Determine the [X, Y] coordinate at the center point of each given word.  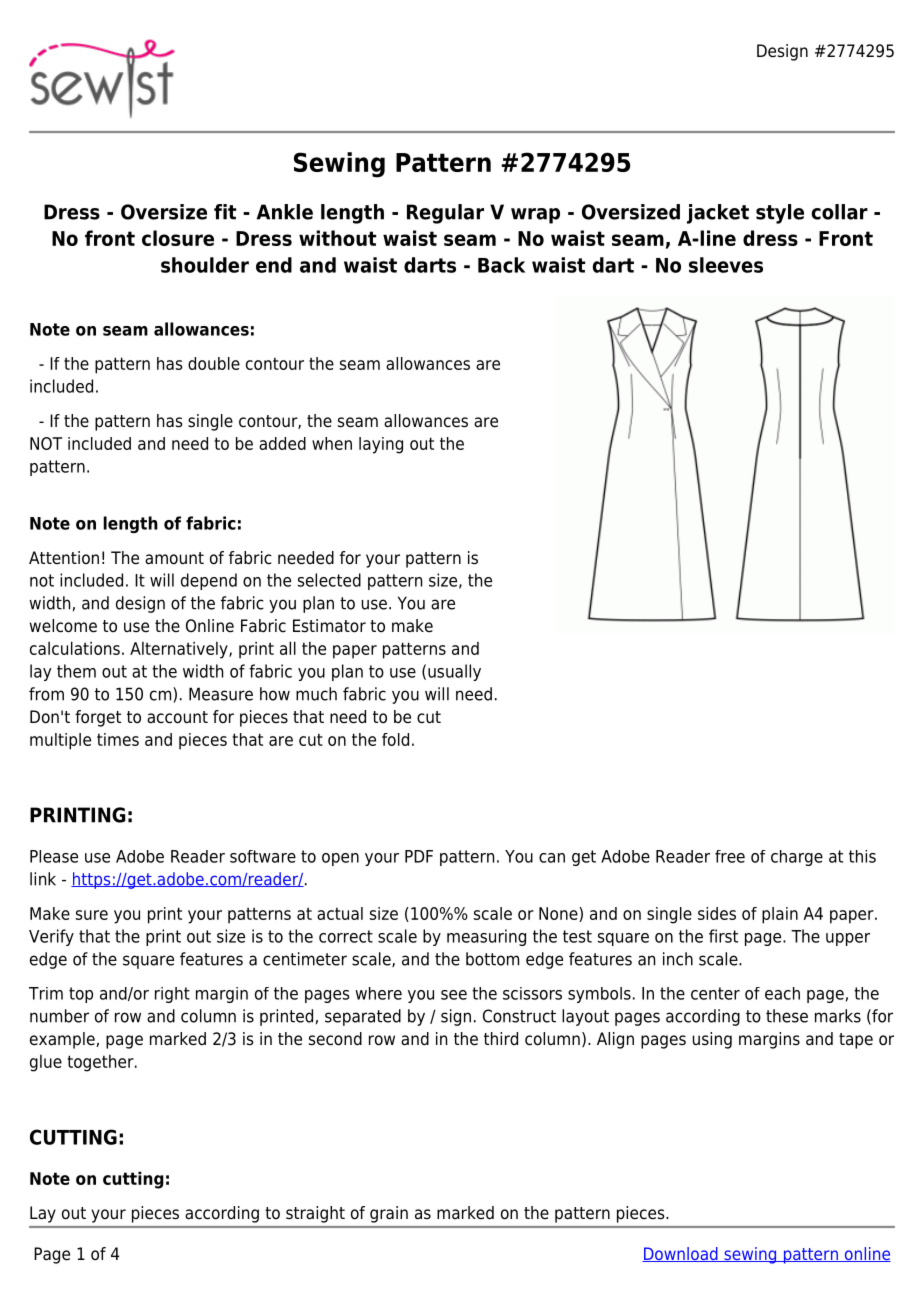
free [730, 856]
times [118, 739]
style [780, 214]
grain [389, 1214]
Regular [445, 214]
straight [315, 1214]
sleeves [726, 265]
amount [174, 558]
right [172, 995]
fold [395, 739]
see [454, 995]
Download [681, 1254]
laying [381, 445]
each [782, 993]
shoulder [205, 265]
